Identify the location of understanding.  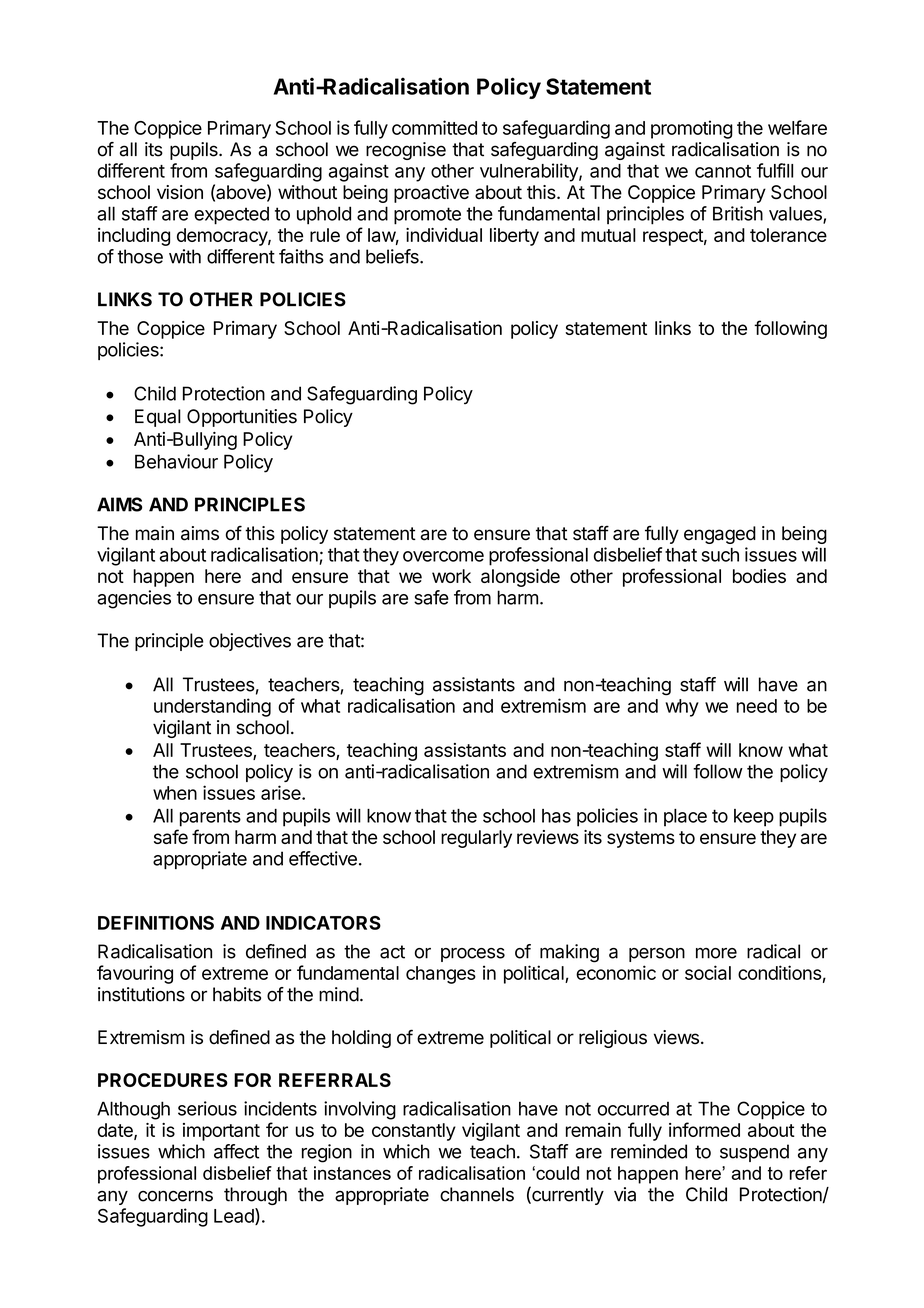
(212, 707).
